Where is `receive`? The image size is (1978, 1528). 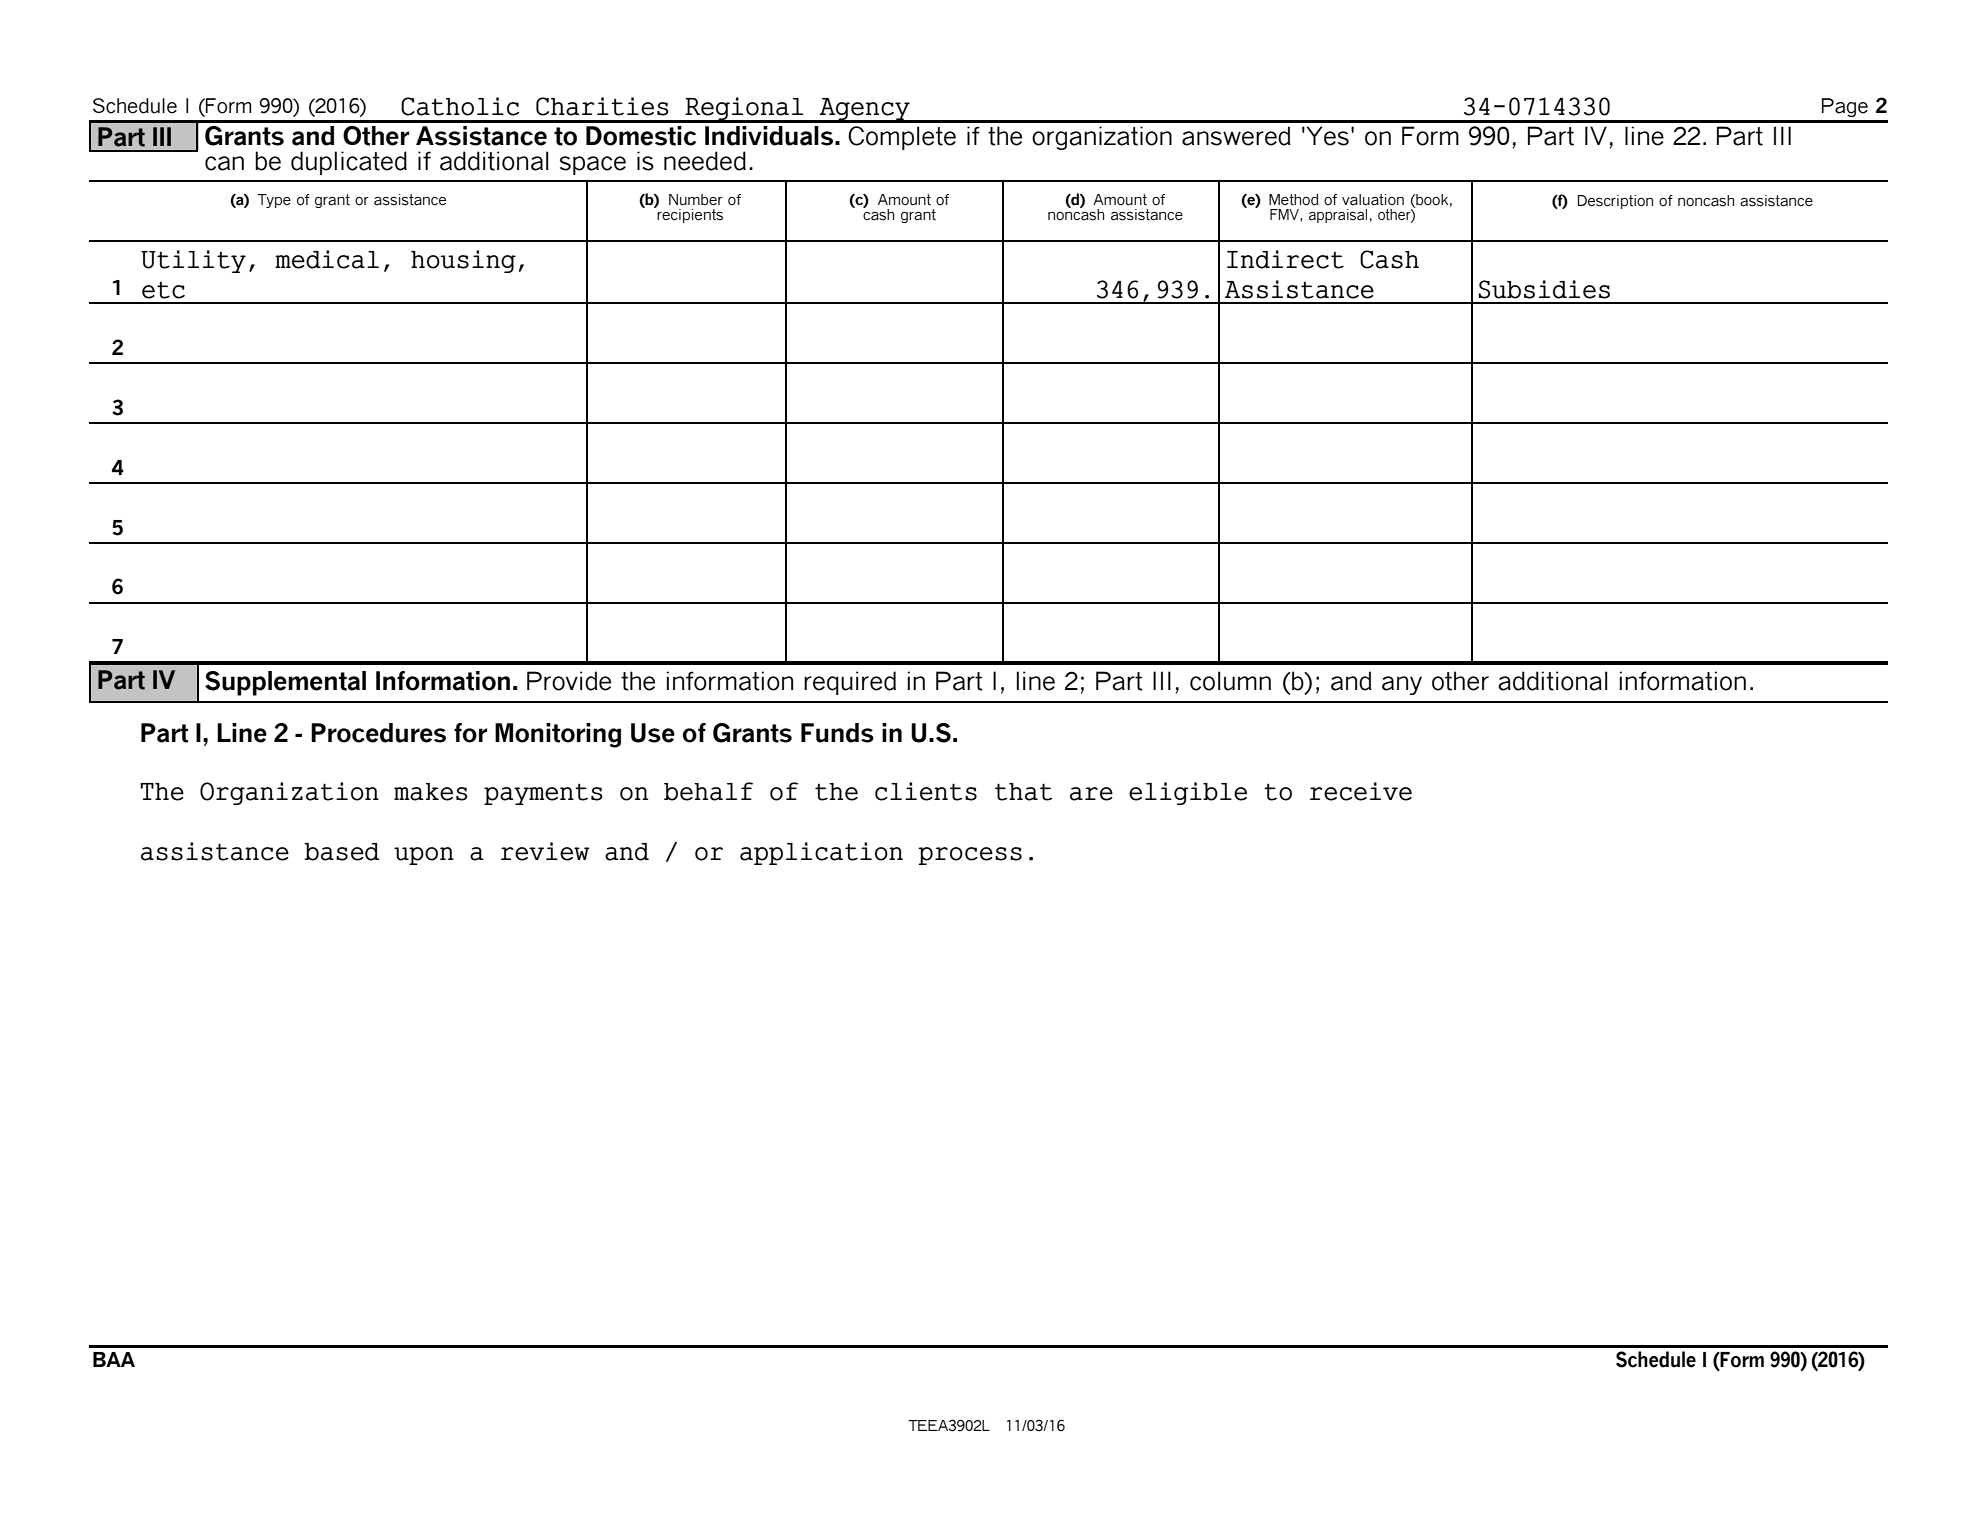
receive is located at coordinates (1361, 791).
